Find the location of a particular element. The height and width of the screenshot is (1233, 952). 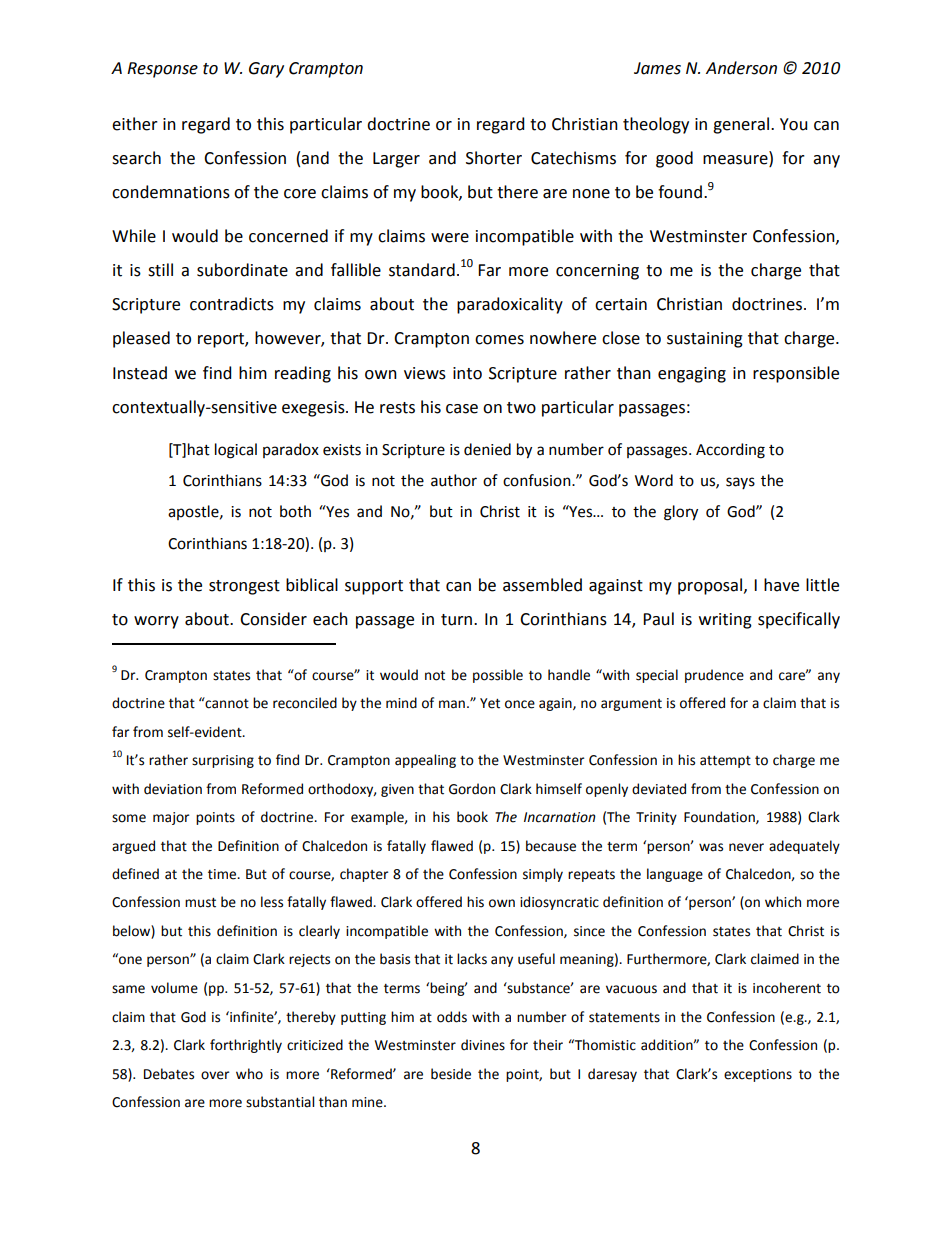

over is located at coordinates (215, 1075).
